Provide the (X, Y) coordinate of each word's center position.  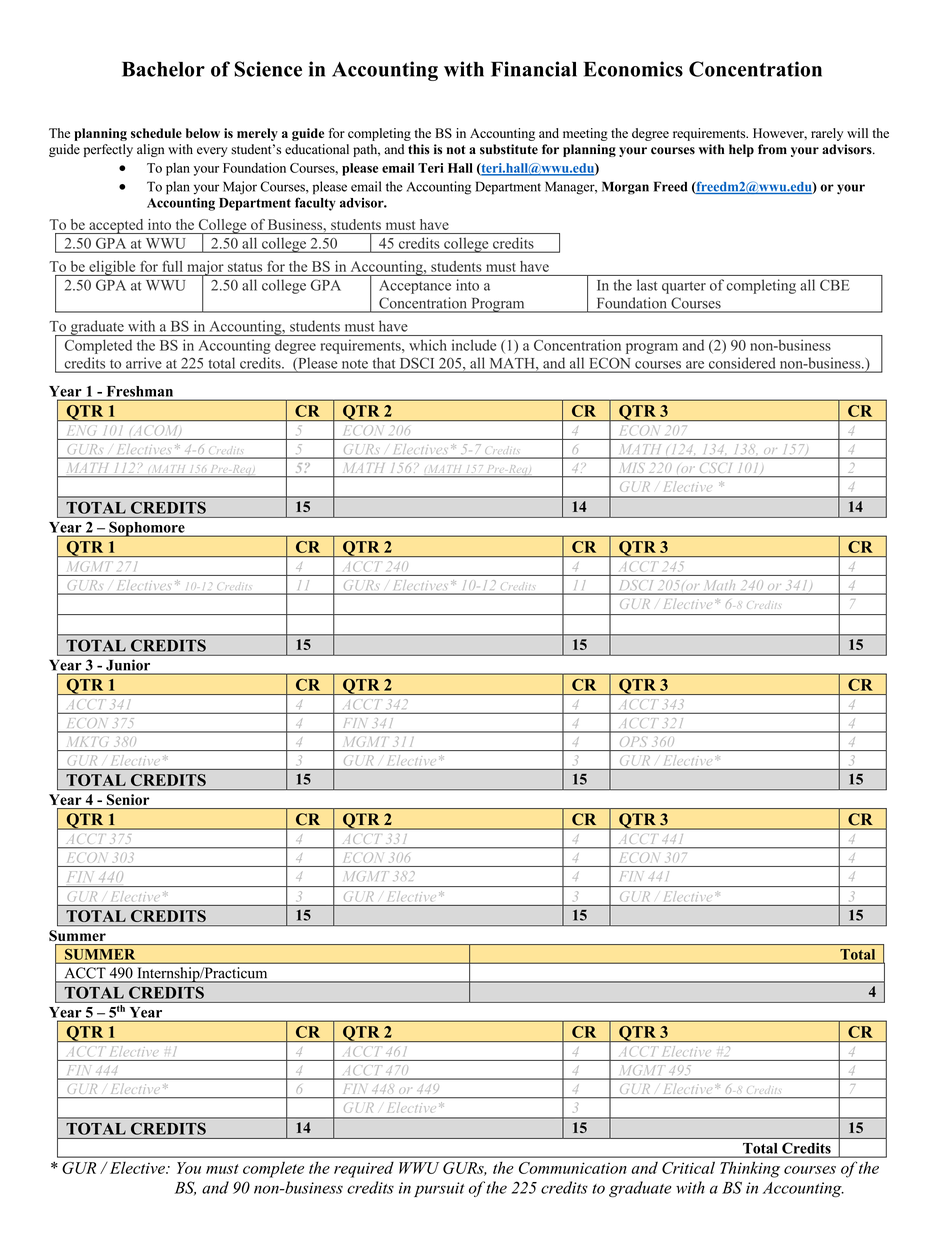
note (355, 364)
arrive (143, 363)
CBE (835, 285)
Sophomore (147, 529)
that (384, 363)
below (203, 133)
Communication (573, 1168)
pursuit (439, 1189)
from (772, 149)
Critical (688, 1167)
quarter (684, 287)
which (428, 345)
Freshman (140, 391)
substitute (509, 149)
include (474, 345)
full (172, 266)
